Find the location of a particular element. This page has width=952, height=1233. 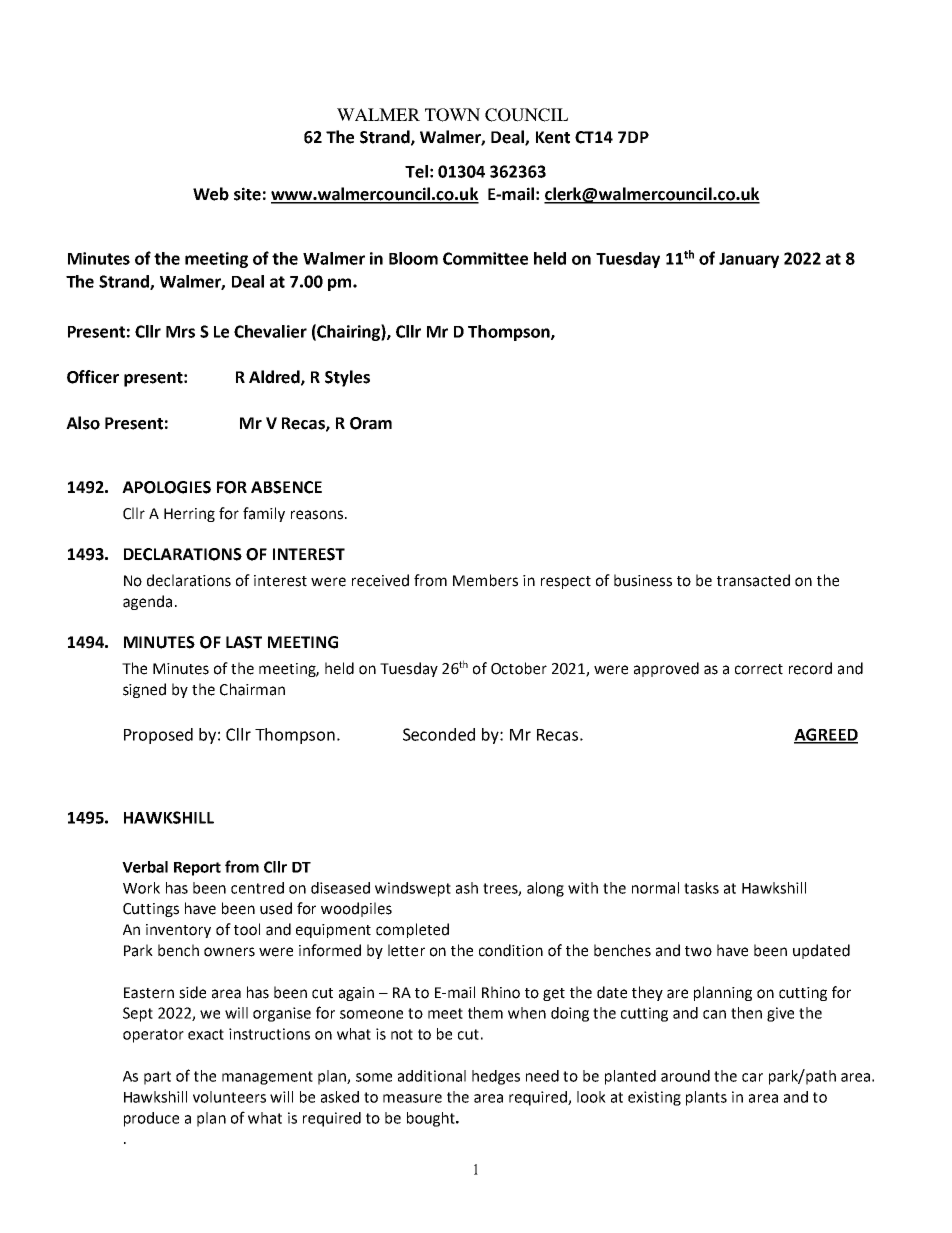

Web is located at coordinates (211, 194).
